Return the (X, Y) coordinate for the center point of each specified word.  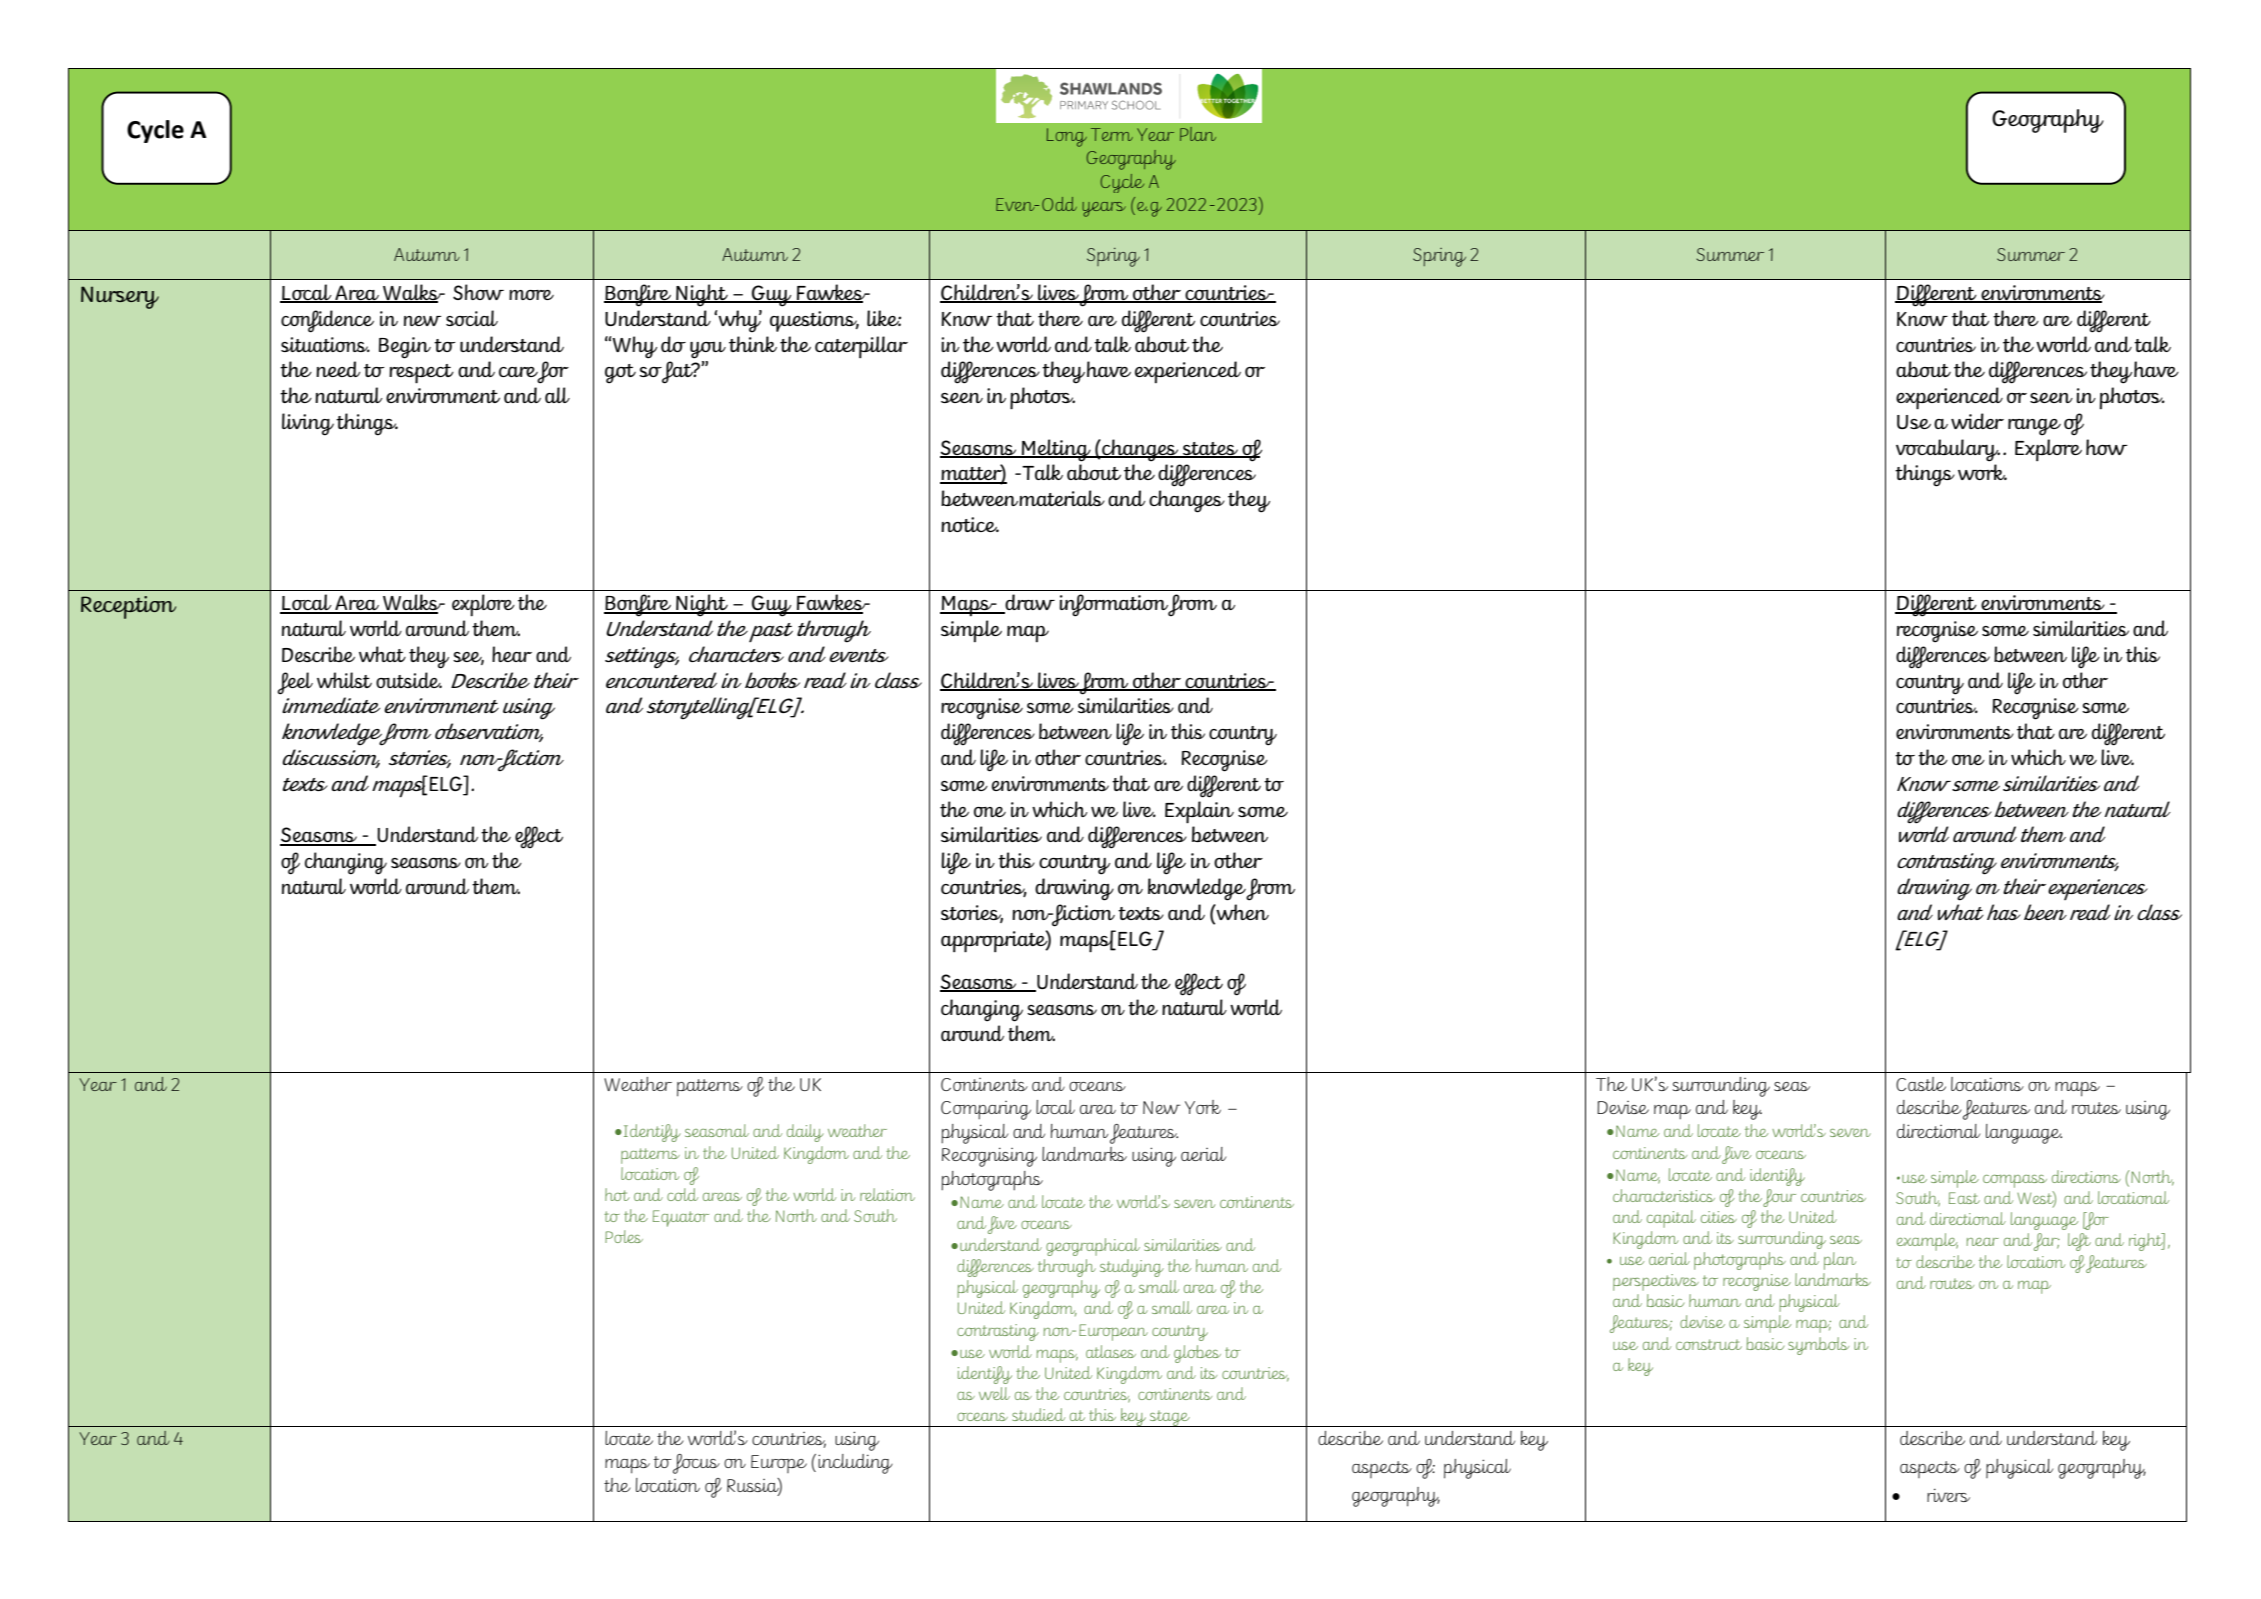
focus (696, 1464)
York (1203, 1107)
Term (1112, 134)
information (1114, 605)
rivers (1948, 1495)
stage (1170, 1418)
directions (2086, 1176)
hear (512, 654)
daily (805, 1133)
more (531, 295)
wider (1977, 421)
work (1982, 472)
